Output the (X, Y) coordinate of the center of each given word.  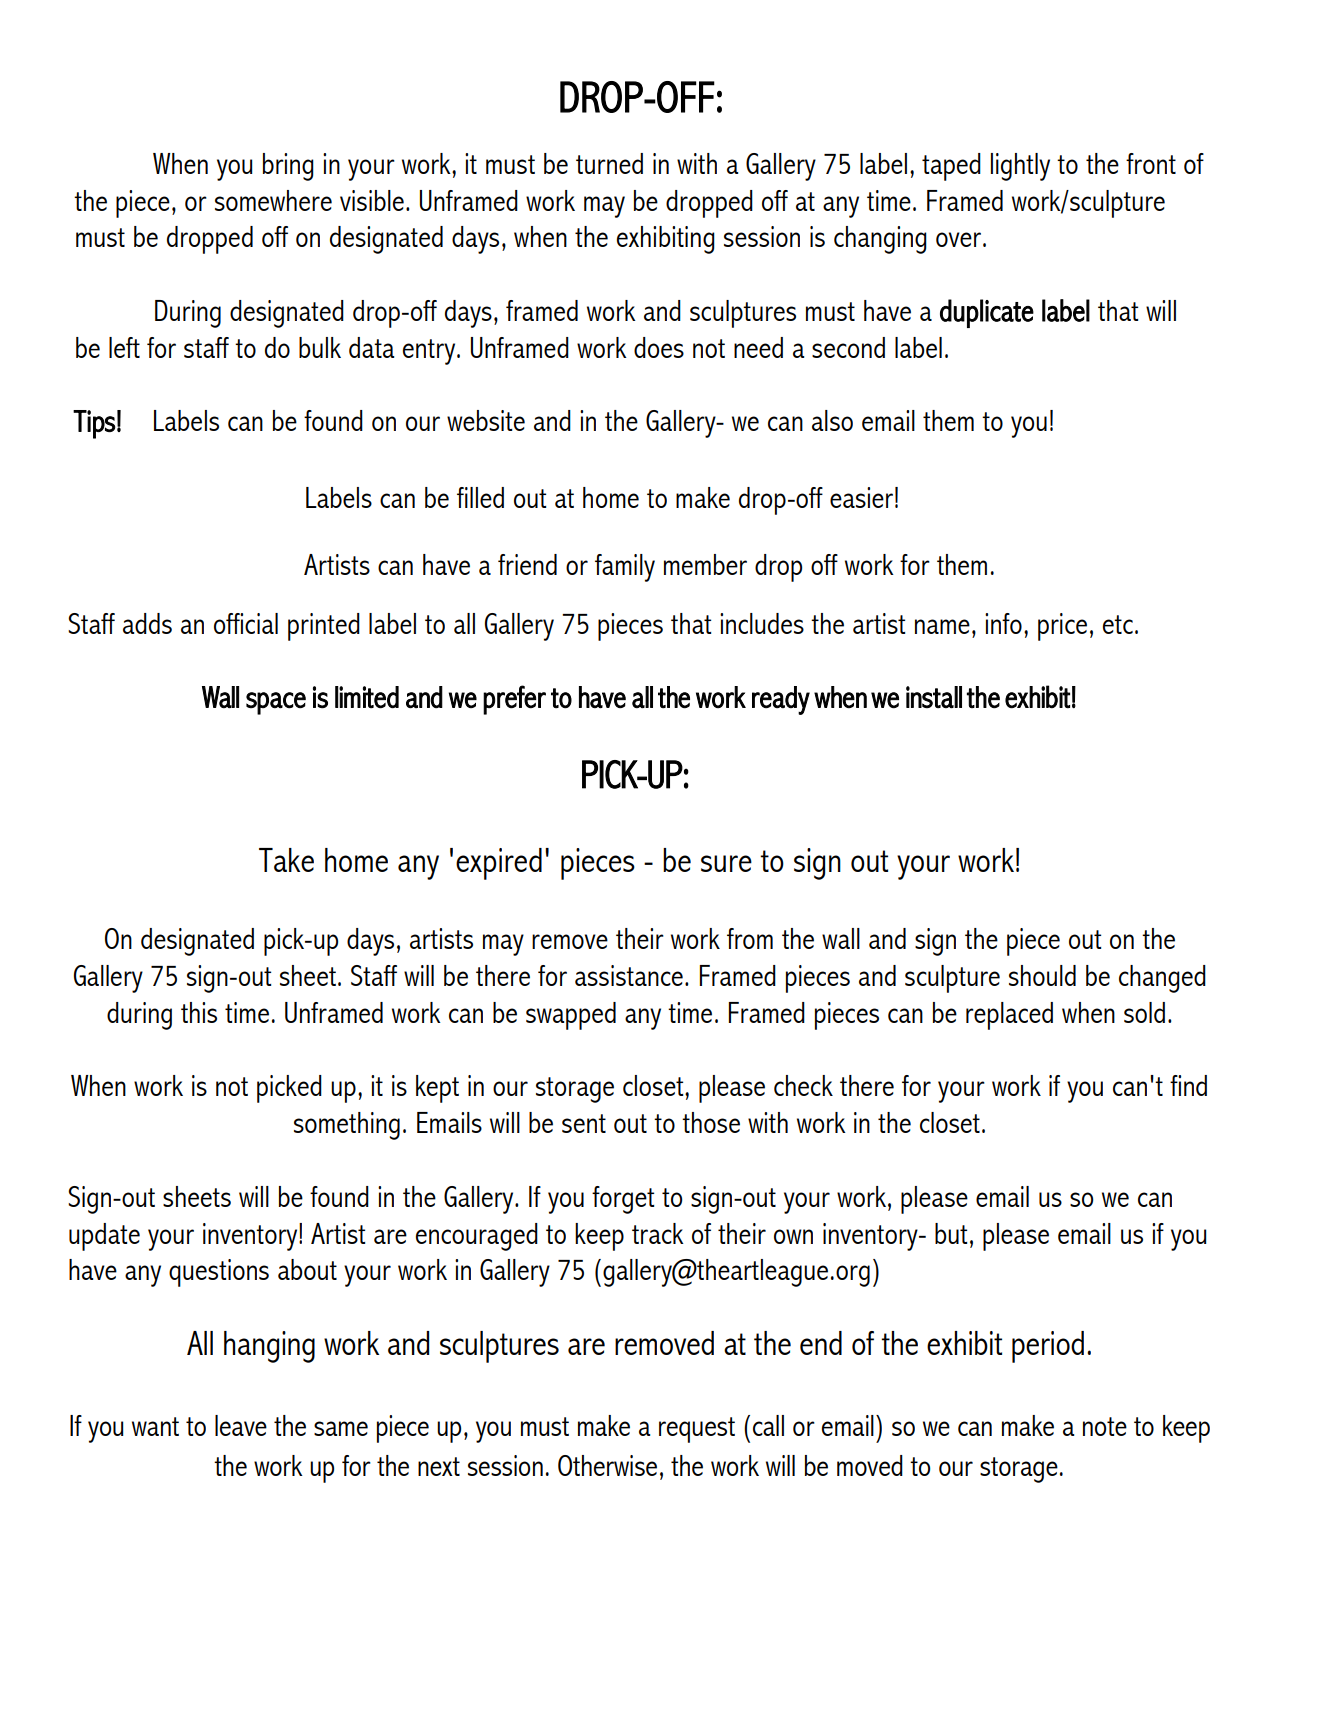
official (246, 623)
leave (241, 1425)
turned (609, 163)
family (625, 568)
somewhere (273, 200)
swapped (571, 1016)
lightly (1020, 167)
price (1062, 627)
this (199, 1012)
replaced (1009, 1016)
